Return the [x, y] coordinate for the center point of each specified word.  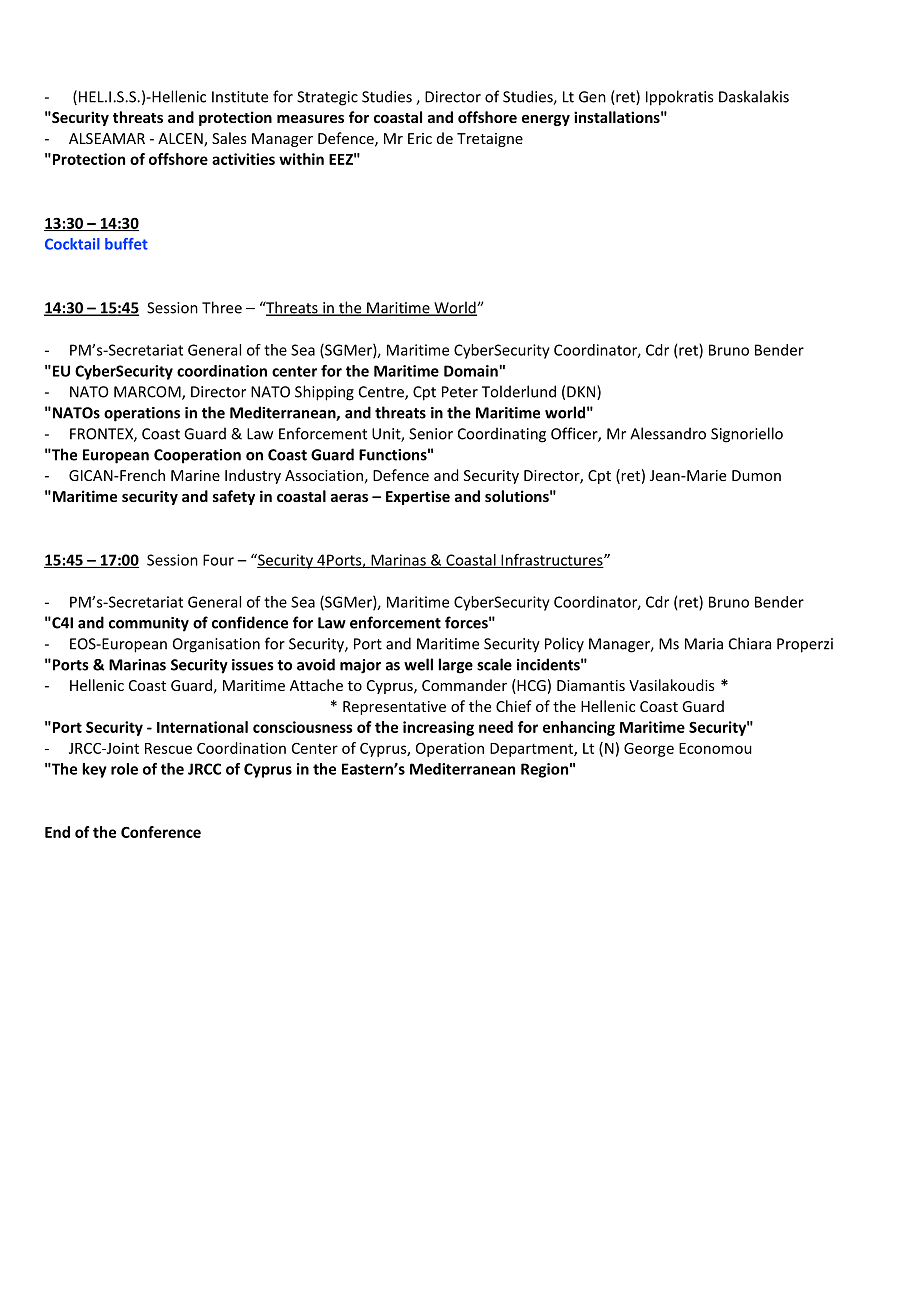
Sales [229, 138]
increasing [438, 728]
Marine [195, 475]
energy [546, 120]
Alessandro [668, 433]
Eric [420, 138]
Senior [431, 434]
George [649, 750]
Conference [161, 832]
